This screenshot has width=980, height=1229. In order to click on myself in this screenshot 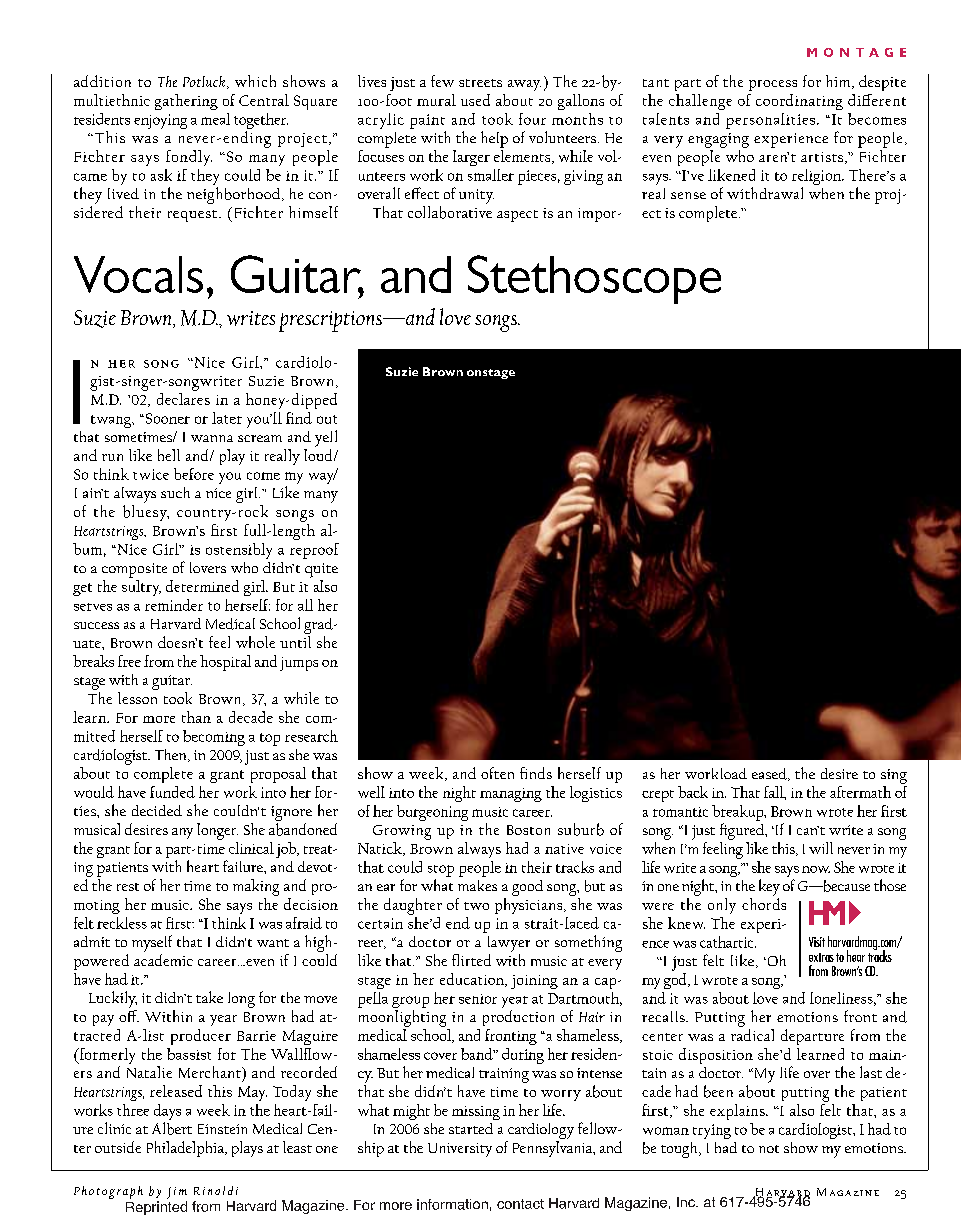, I will do `click(152, 943)`.
